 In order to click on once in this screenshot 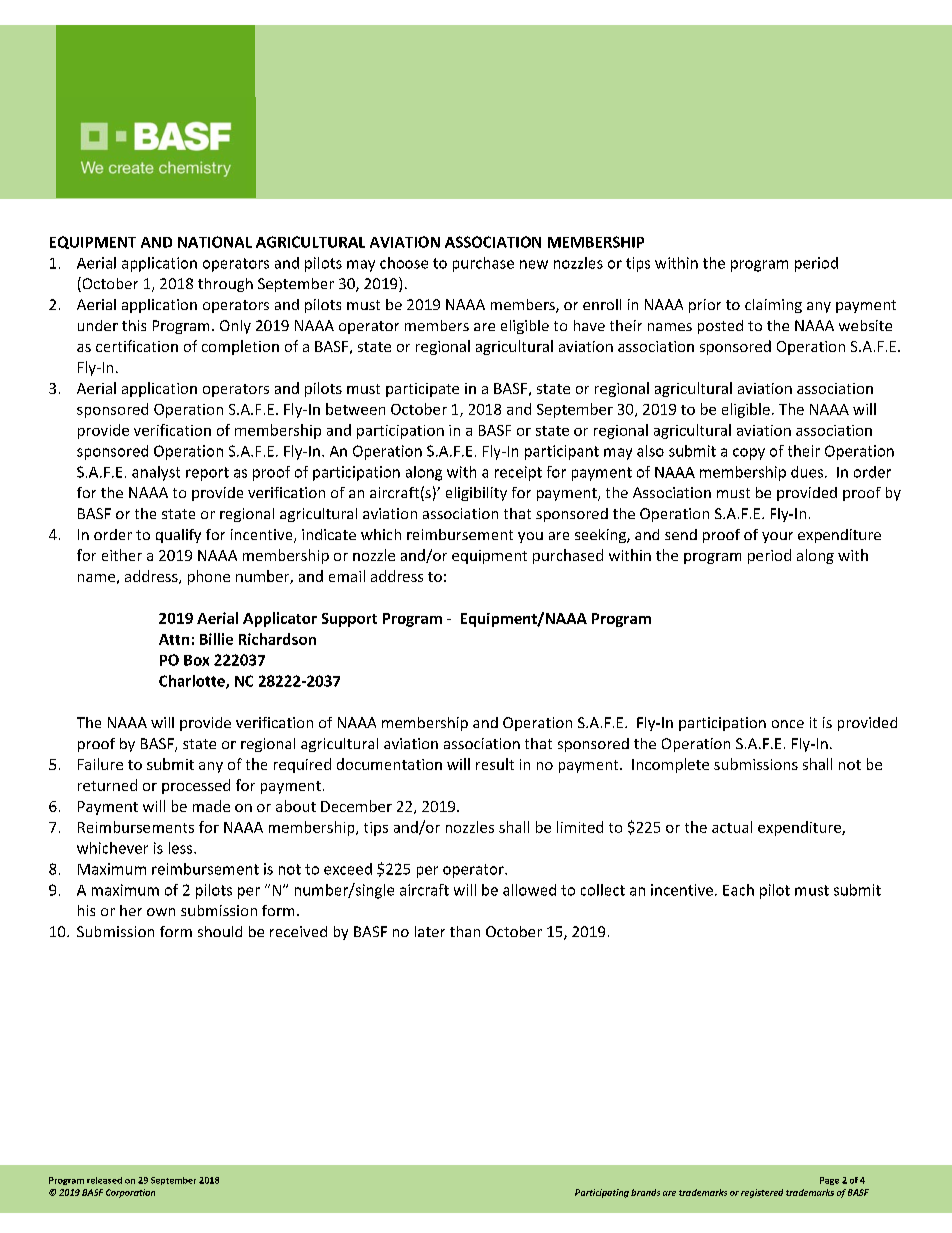, I will do `click(788, 724)`.
